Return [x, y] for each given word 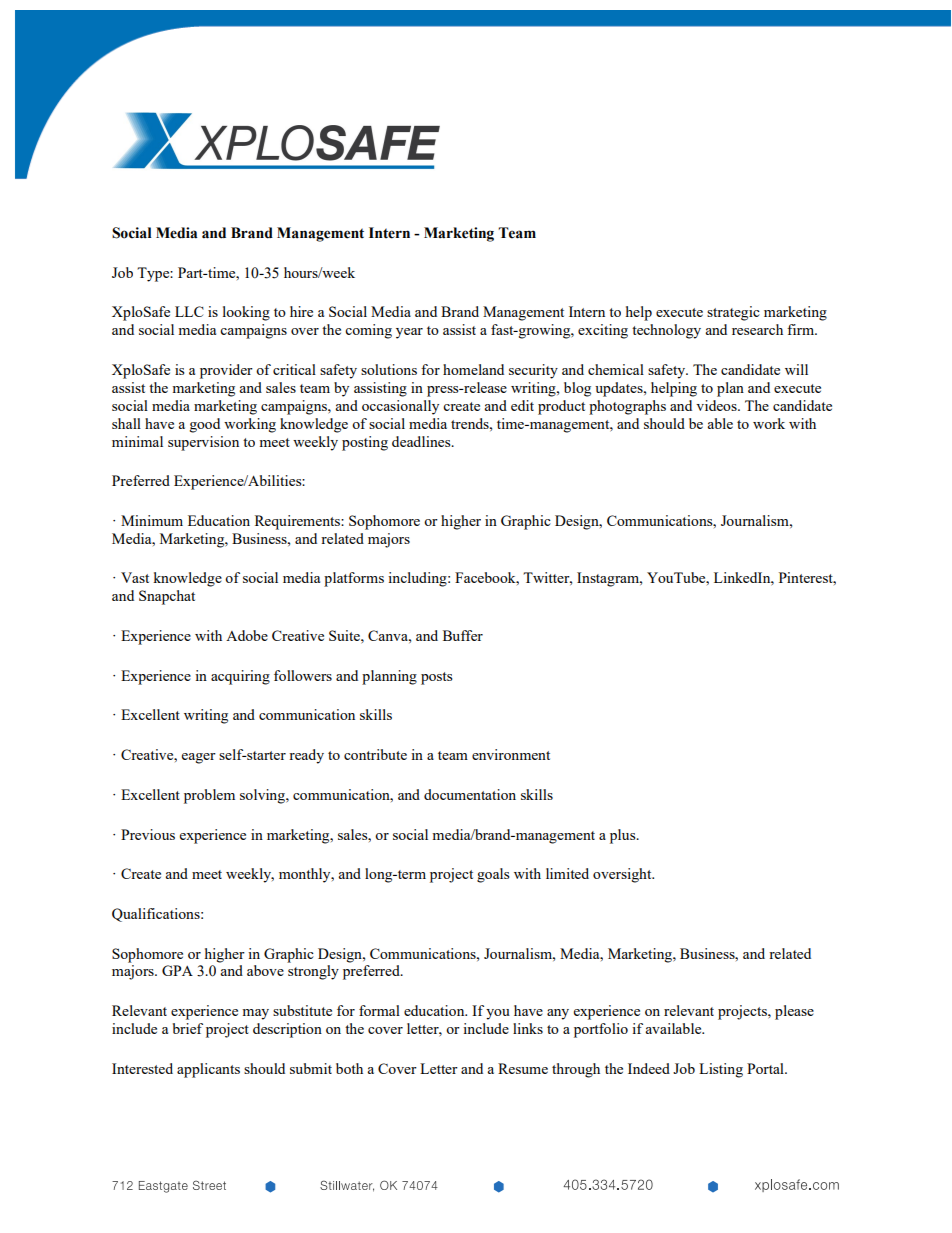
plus [624, 836]
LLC [189, 311]
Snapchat [167, 597]
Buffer [463, 635]
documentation [470, 794]
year [409, 333]
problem [209, 796]
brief [188, 1028]
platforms [354, 579]
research [757, 329]
